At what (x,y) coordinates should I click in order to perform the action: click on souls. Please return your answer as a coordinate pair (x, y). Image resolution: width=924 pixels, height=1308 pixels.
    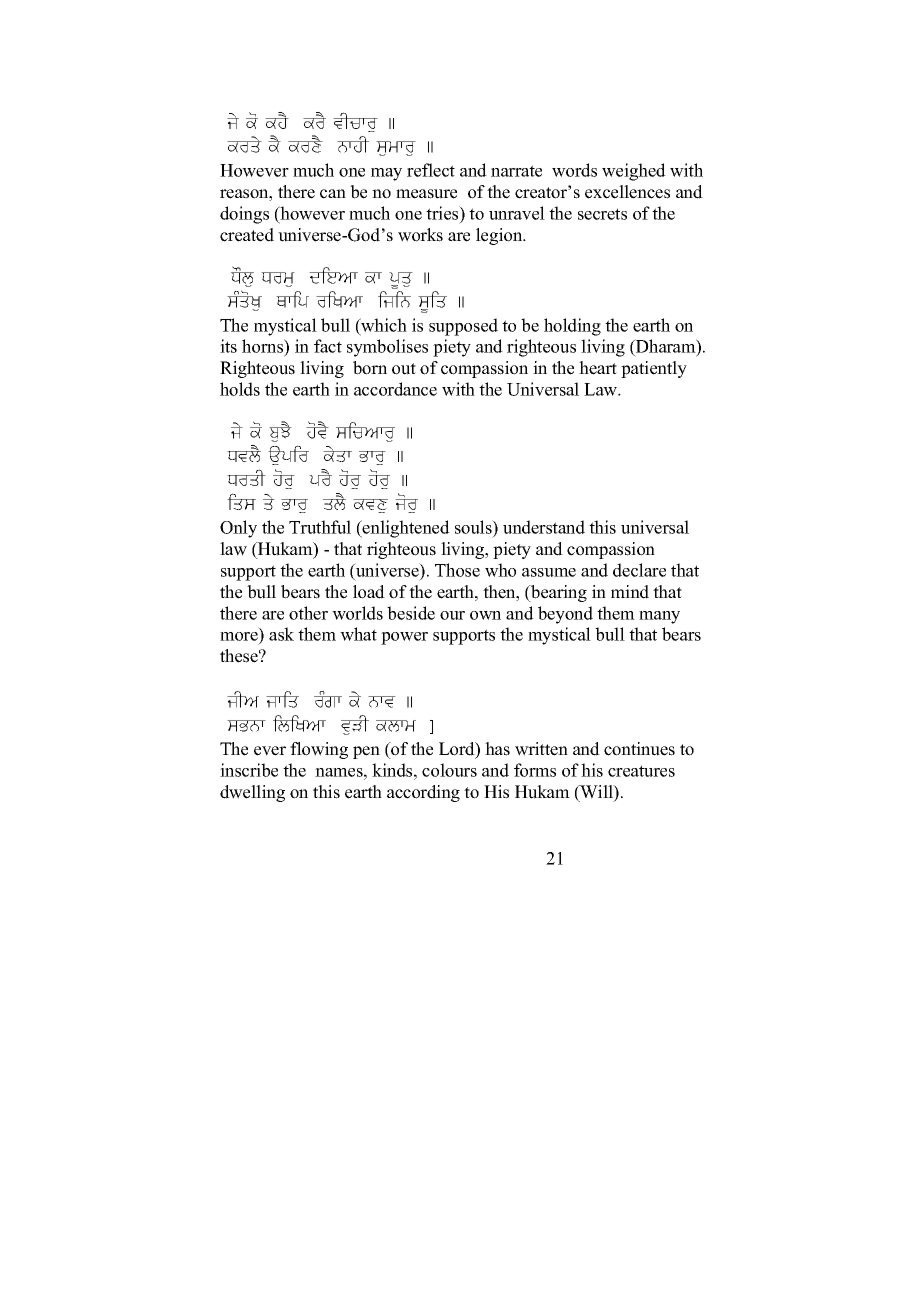
    Looking at the image, I should click on (474, 528).
